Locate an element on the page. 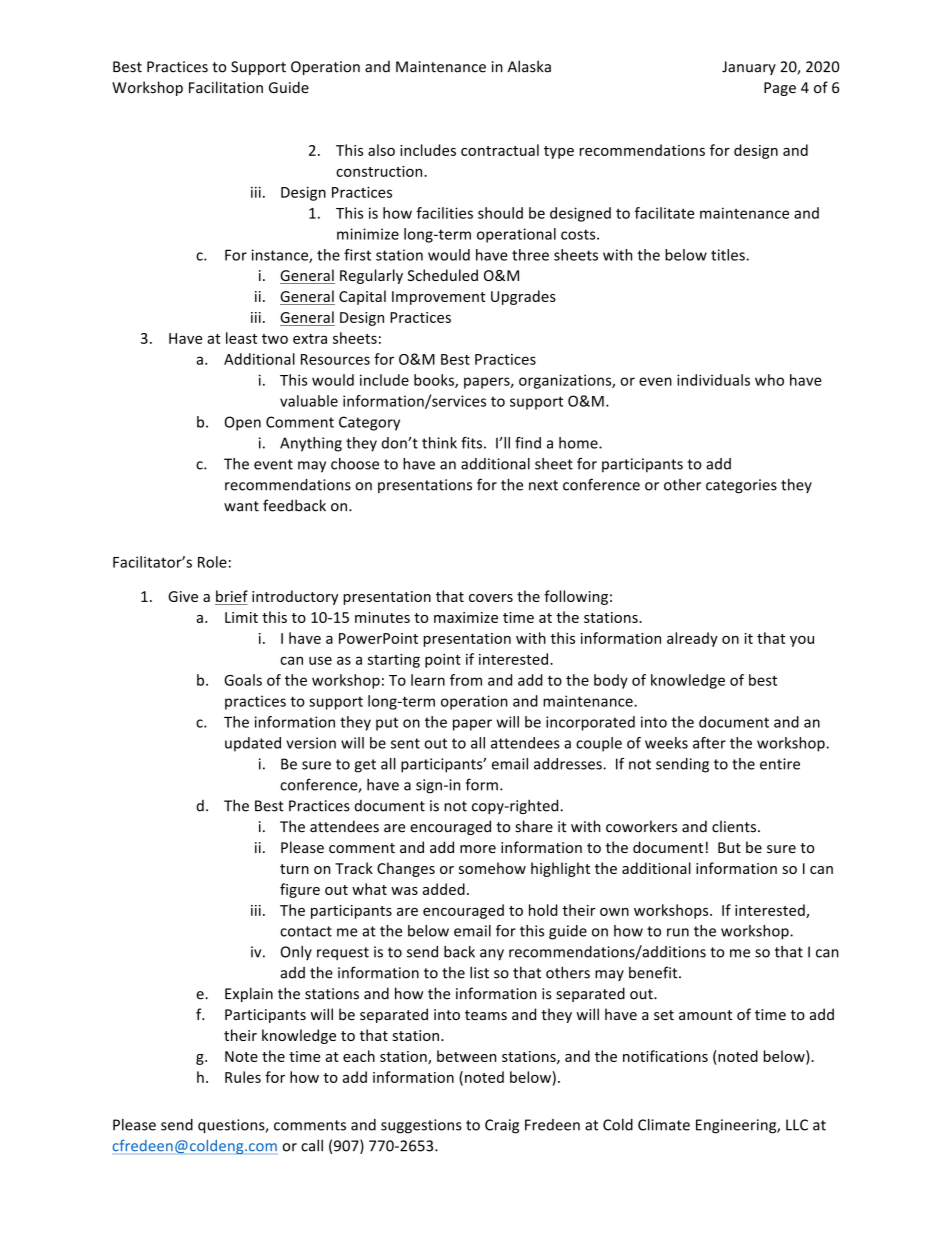 The height and width of the document is (1233, 952). Craig is located at coordinates (502, 1126).
